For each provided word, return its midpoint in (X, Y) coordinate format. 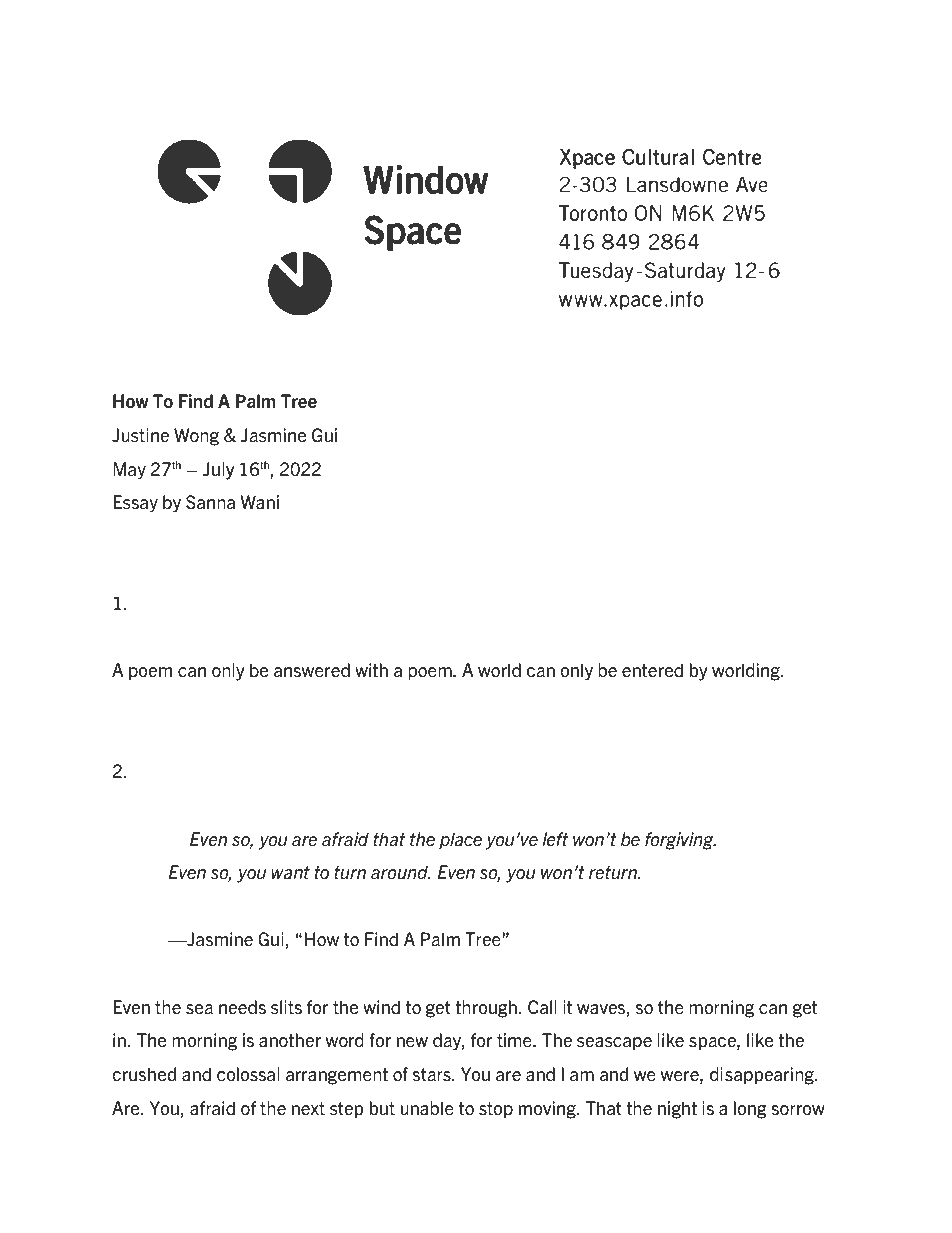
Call (542, 1007)
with (371, 670)
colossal (248, 1074)
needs (242, 1007)
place (460, 841)
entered (652, 670)
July (218, 471)
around (400, 872)
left (555, 839)
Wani (259, 502)
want (290, 872)
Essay (135, 504)
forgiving (680, 841)
